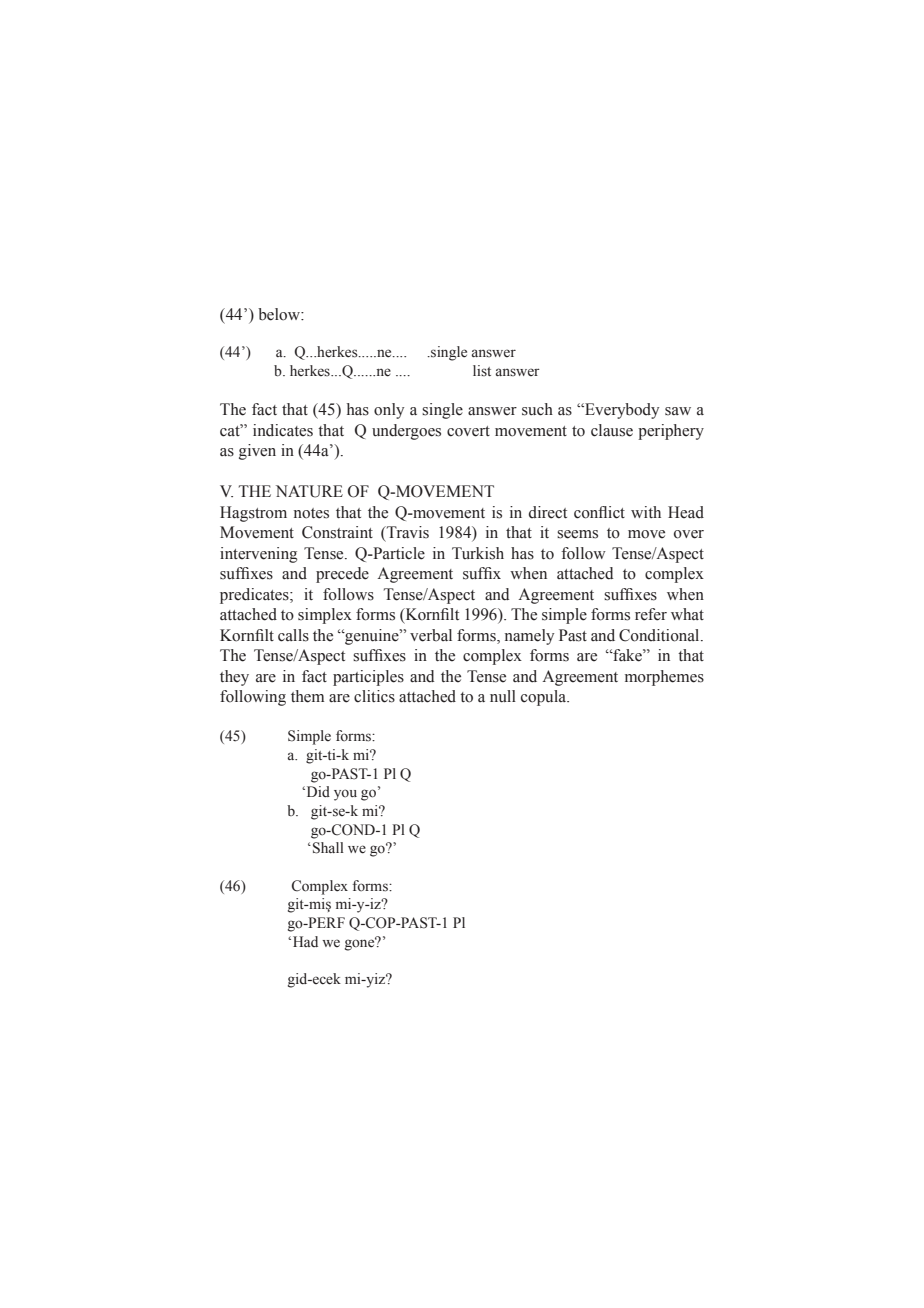  What do you see at coordinates (621, 411) in the screenshot?
I see `Everybody` at bounding box center [621, 411].
